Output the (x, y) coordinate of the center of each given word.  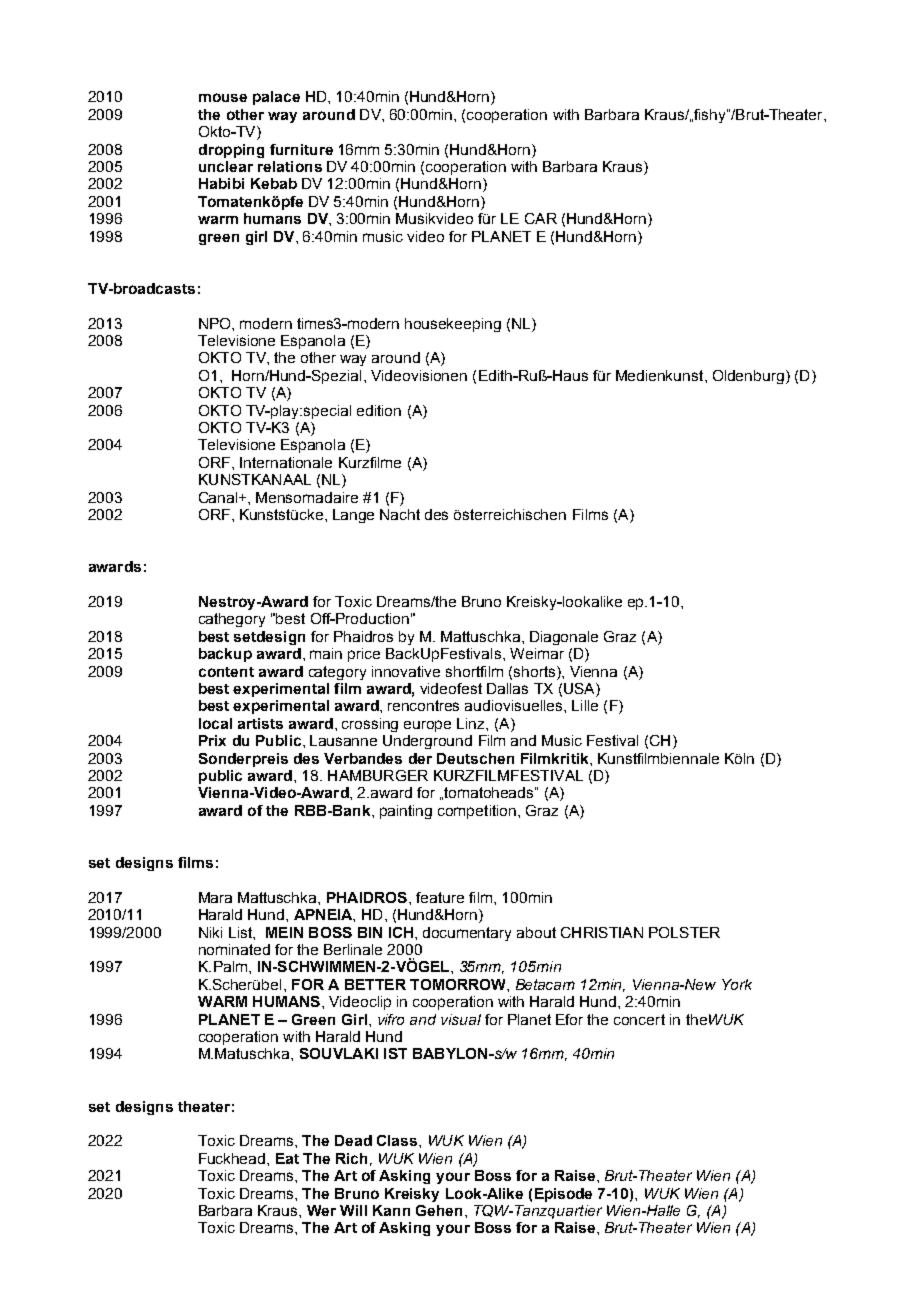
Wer (321, 1210)
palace (276, 98)
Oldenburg (748, 377)
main (326, 653)
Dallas (507, 688)
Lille (585, 705)
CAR (541, 218)
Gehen (439, 1210)
